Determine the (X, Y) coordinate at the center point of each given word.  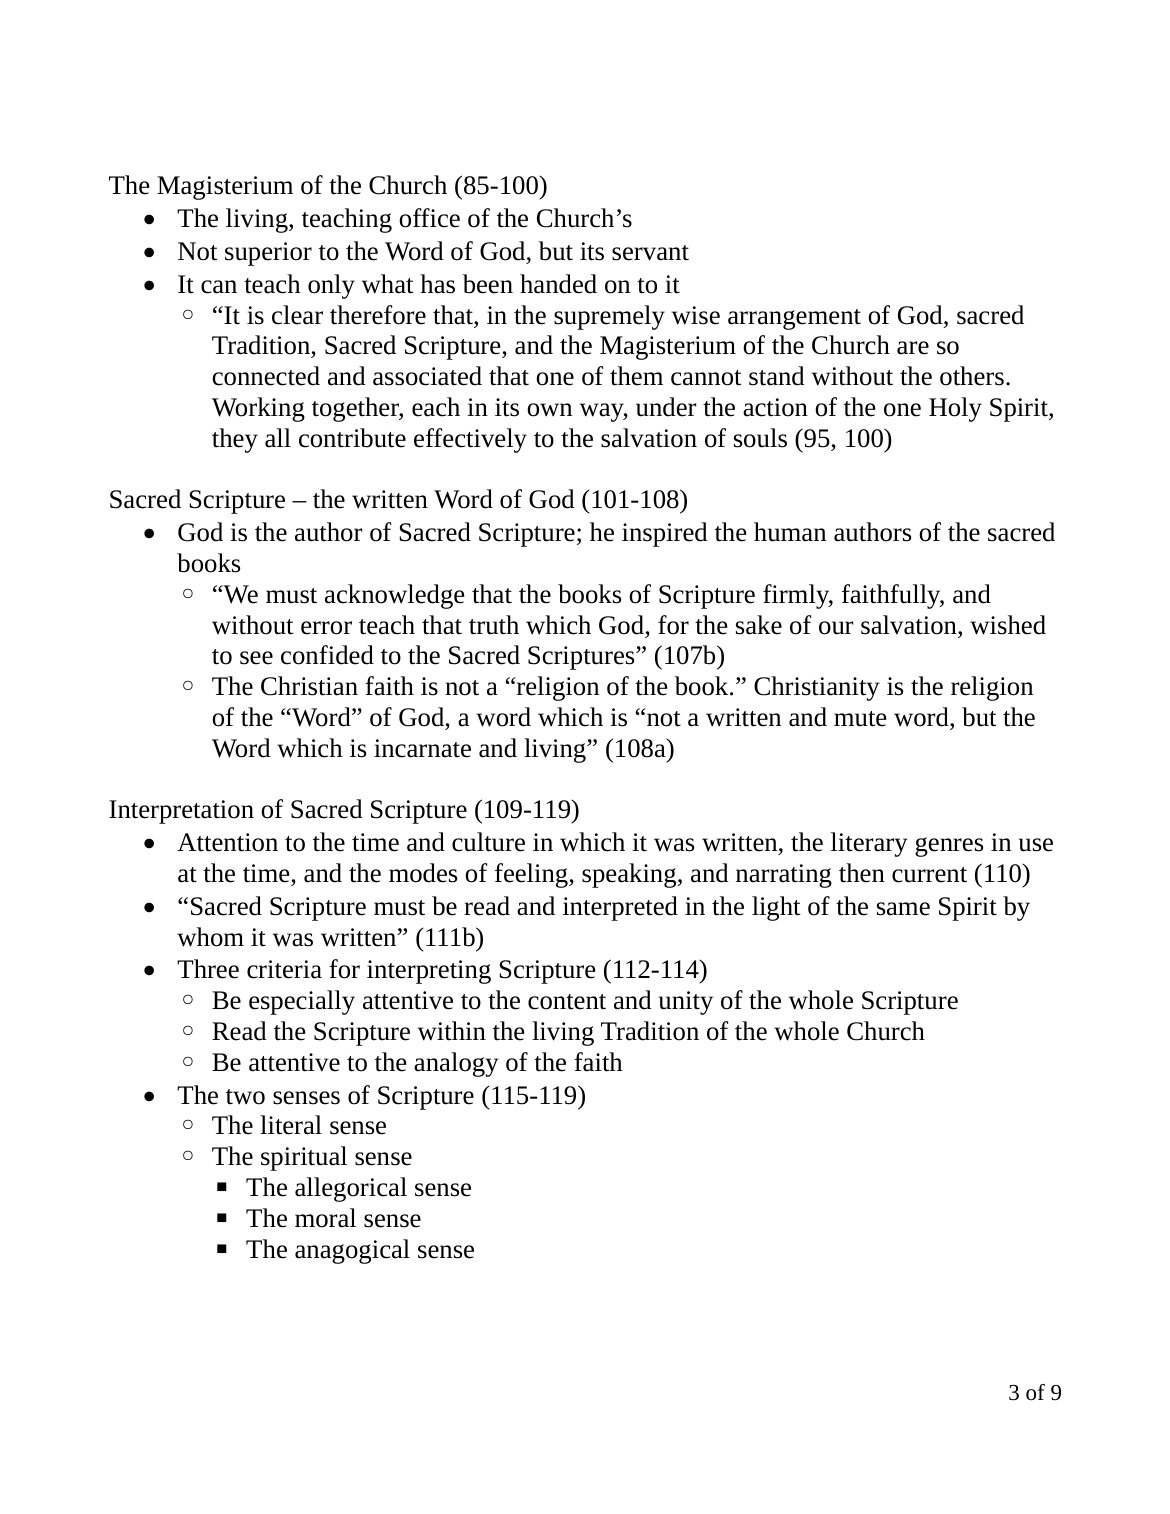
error (326, 628)
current (929, 875)
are (913, 348)
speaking (630, 875)
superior (268, 254)
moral (325, 1218)
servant (650, 253)
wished (1008, 625)
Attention (227, 842)
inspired (665, 534)
